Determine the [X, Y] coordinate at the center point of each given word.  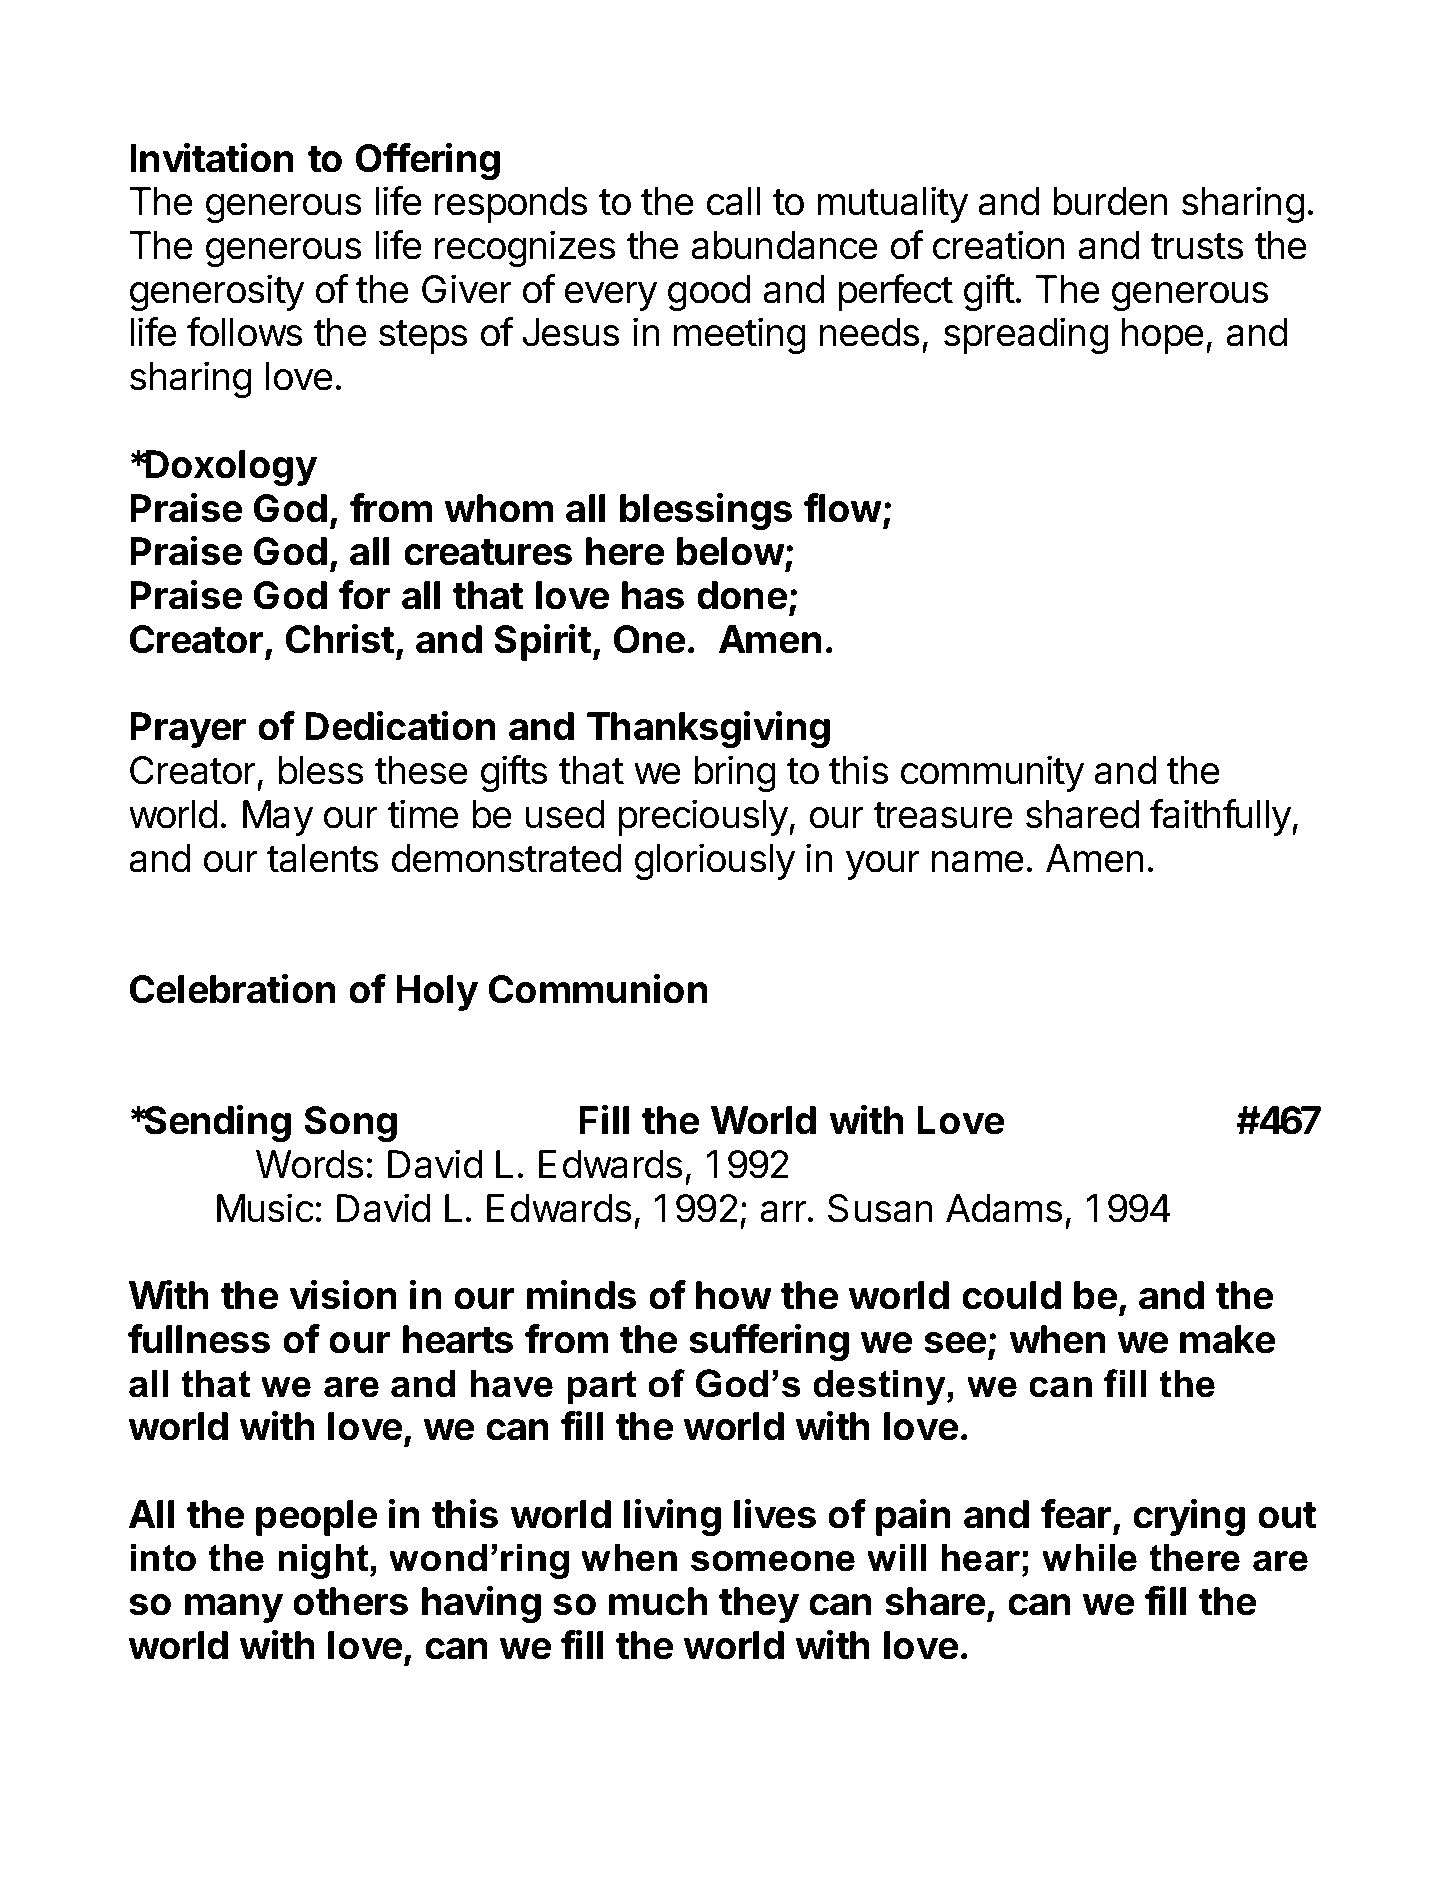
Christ [339, 639]
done [742, 595]
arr [783, 1212]
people [316, 1518]
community [992, 773]
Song [350, 1124]
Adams [1004, 1208]
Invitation [212, 158]
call [734, 201]
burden [1111, 201]
